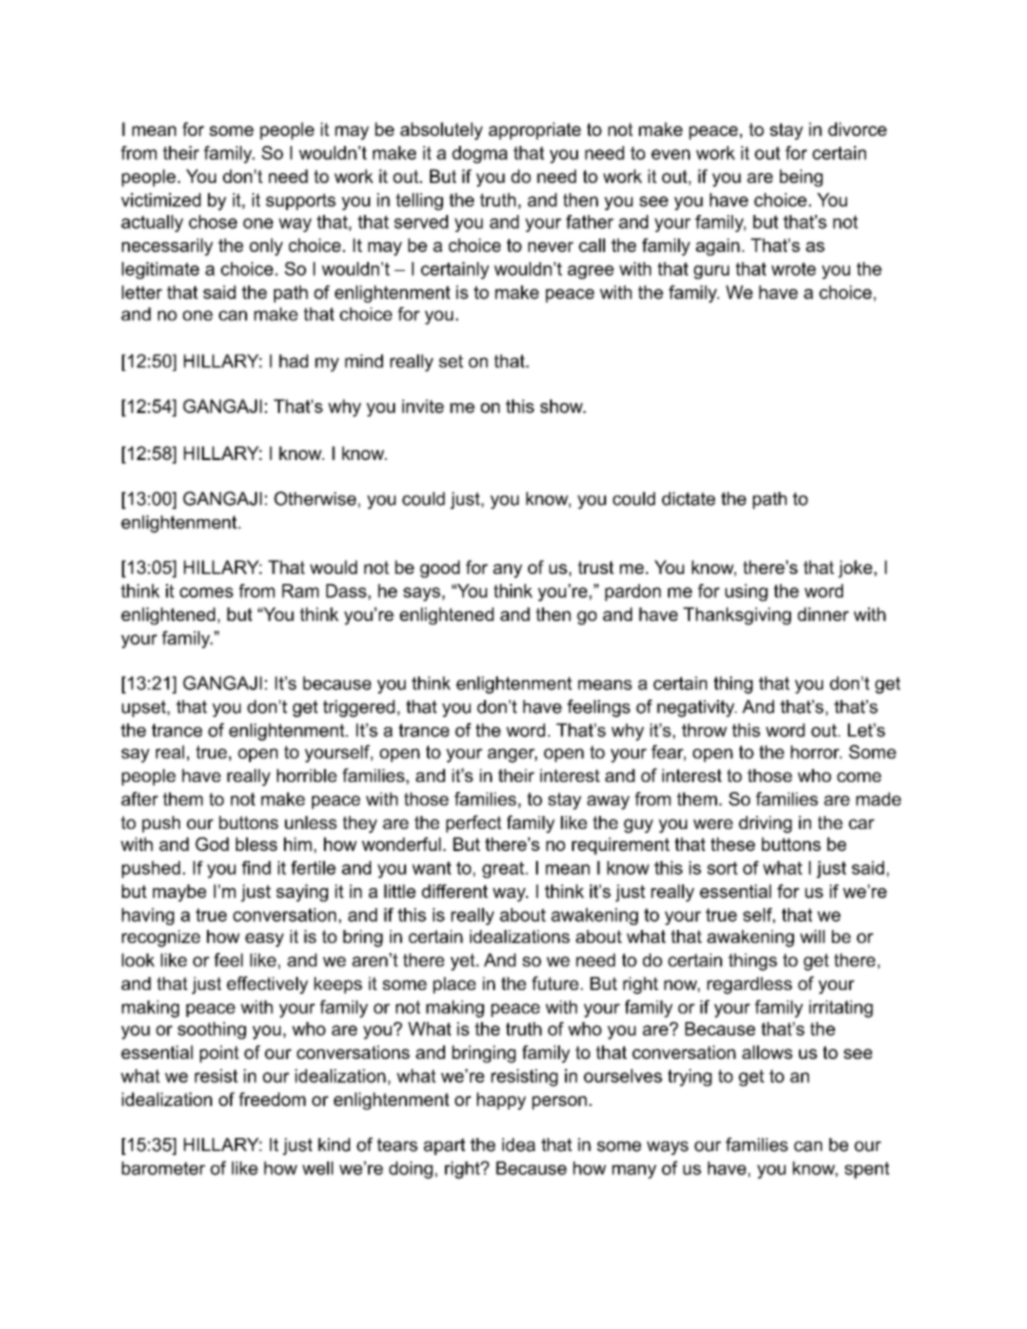  What do you see at coordinates (440, 569) in the image?
I see `good` at bounding box center [440, 569].
